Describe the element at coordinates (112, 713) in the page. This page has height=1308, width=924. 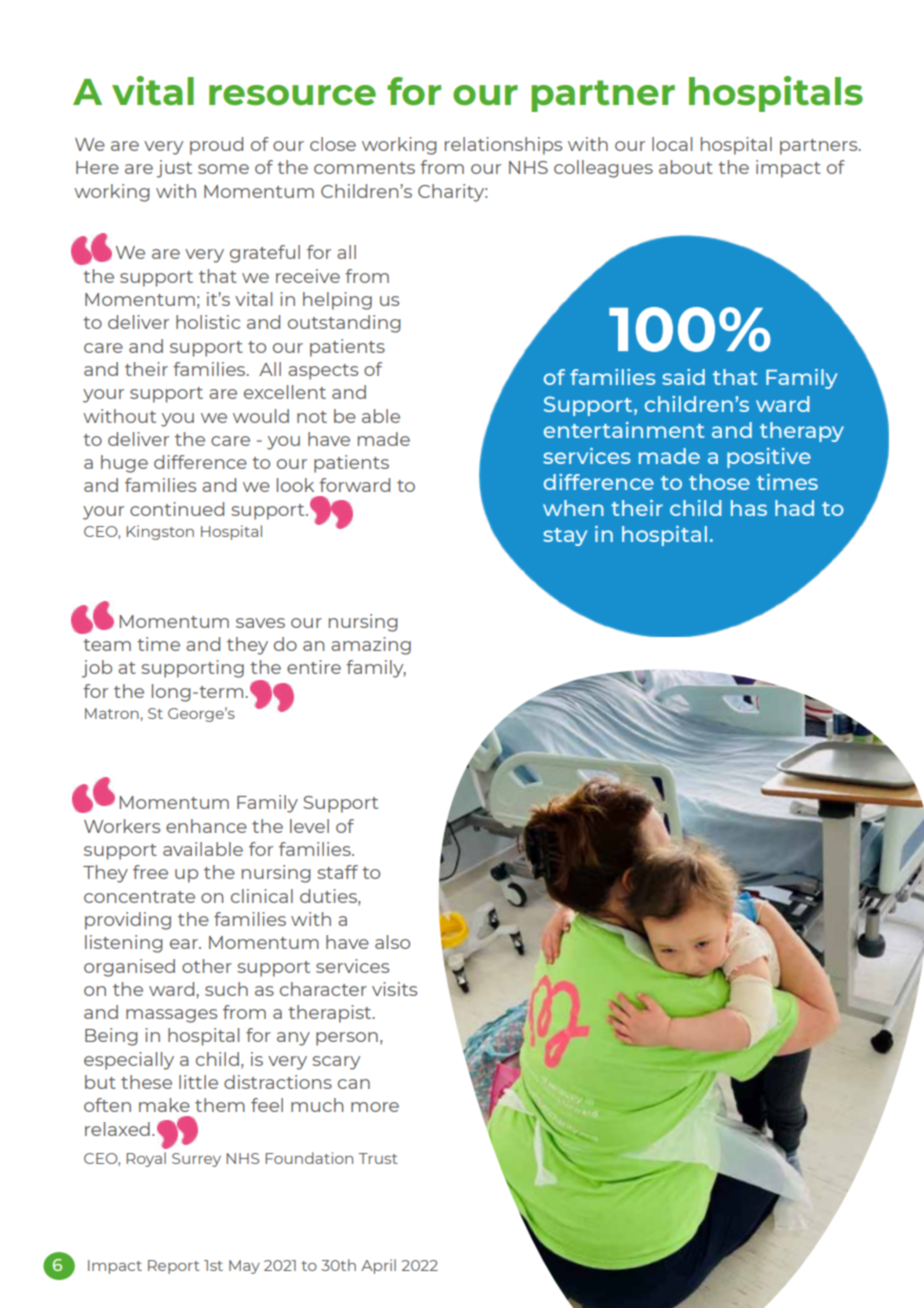
I see `Matron` at that location.
